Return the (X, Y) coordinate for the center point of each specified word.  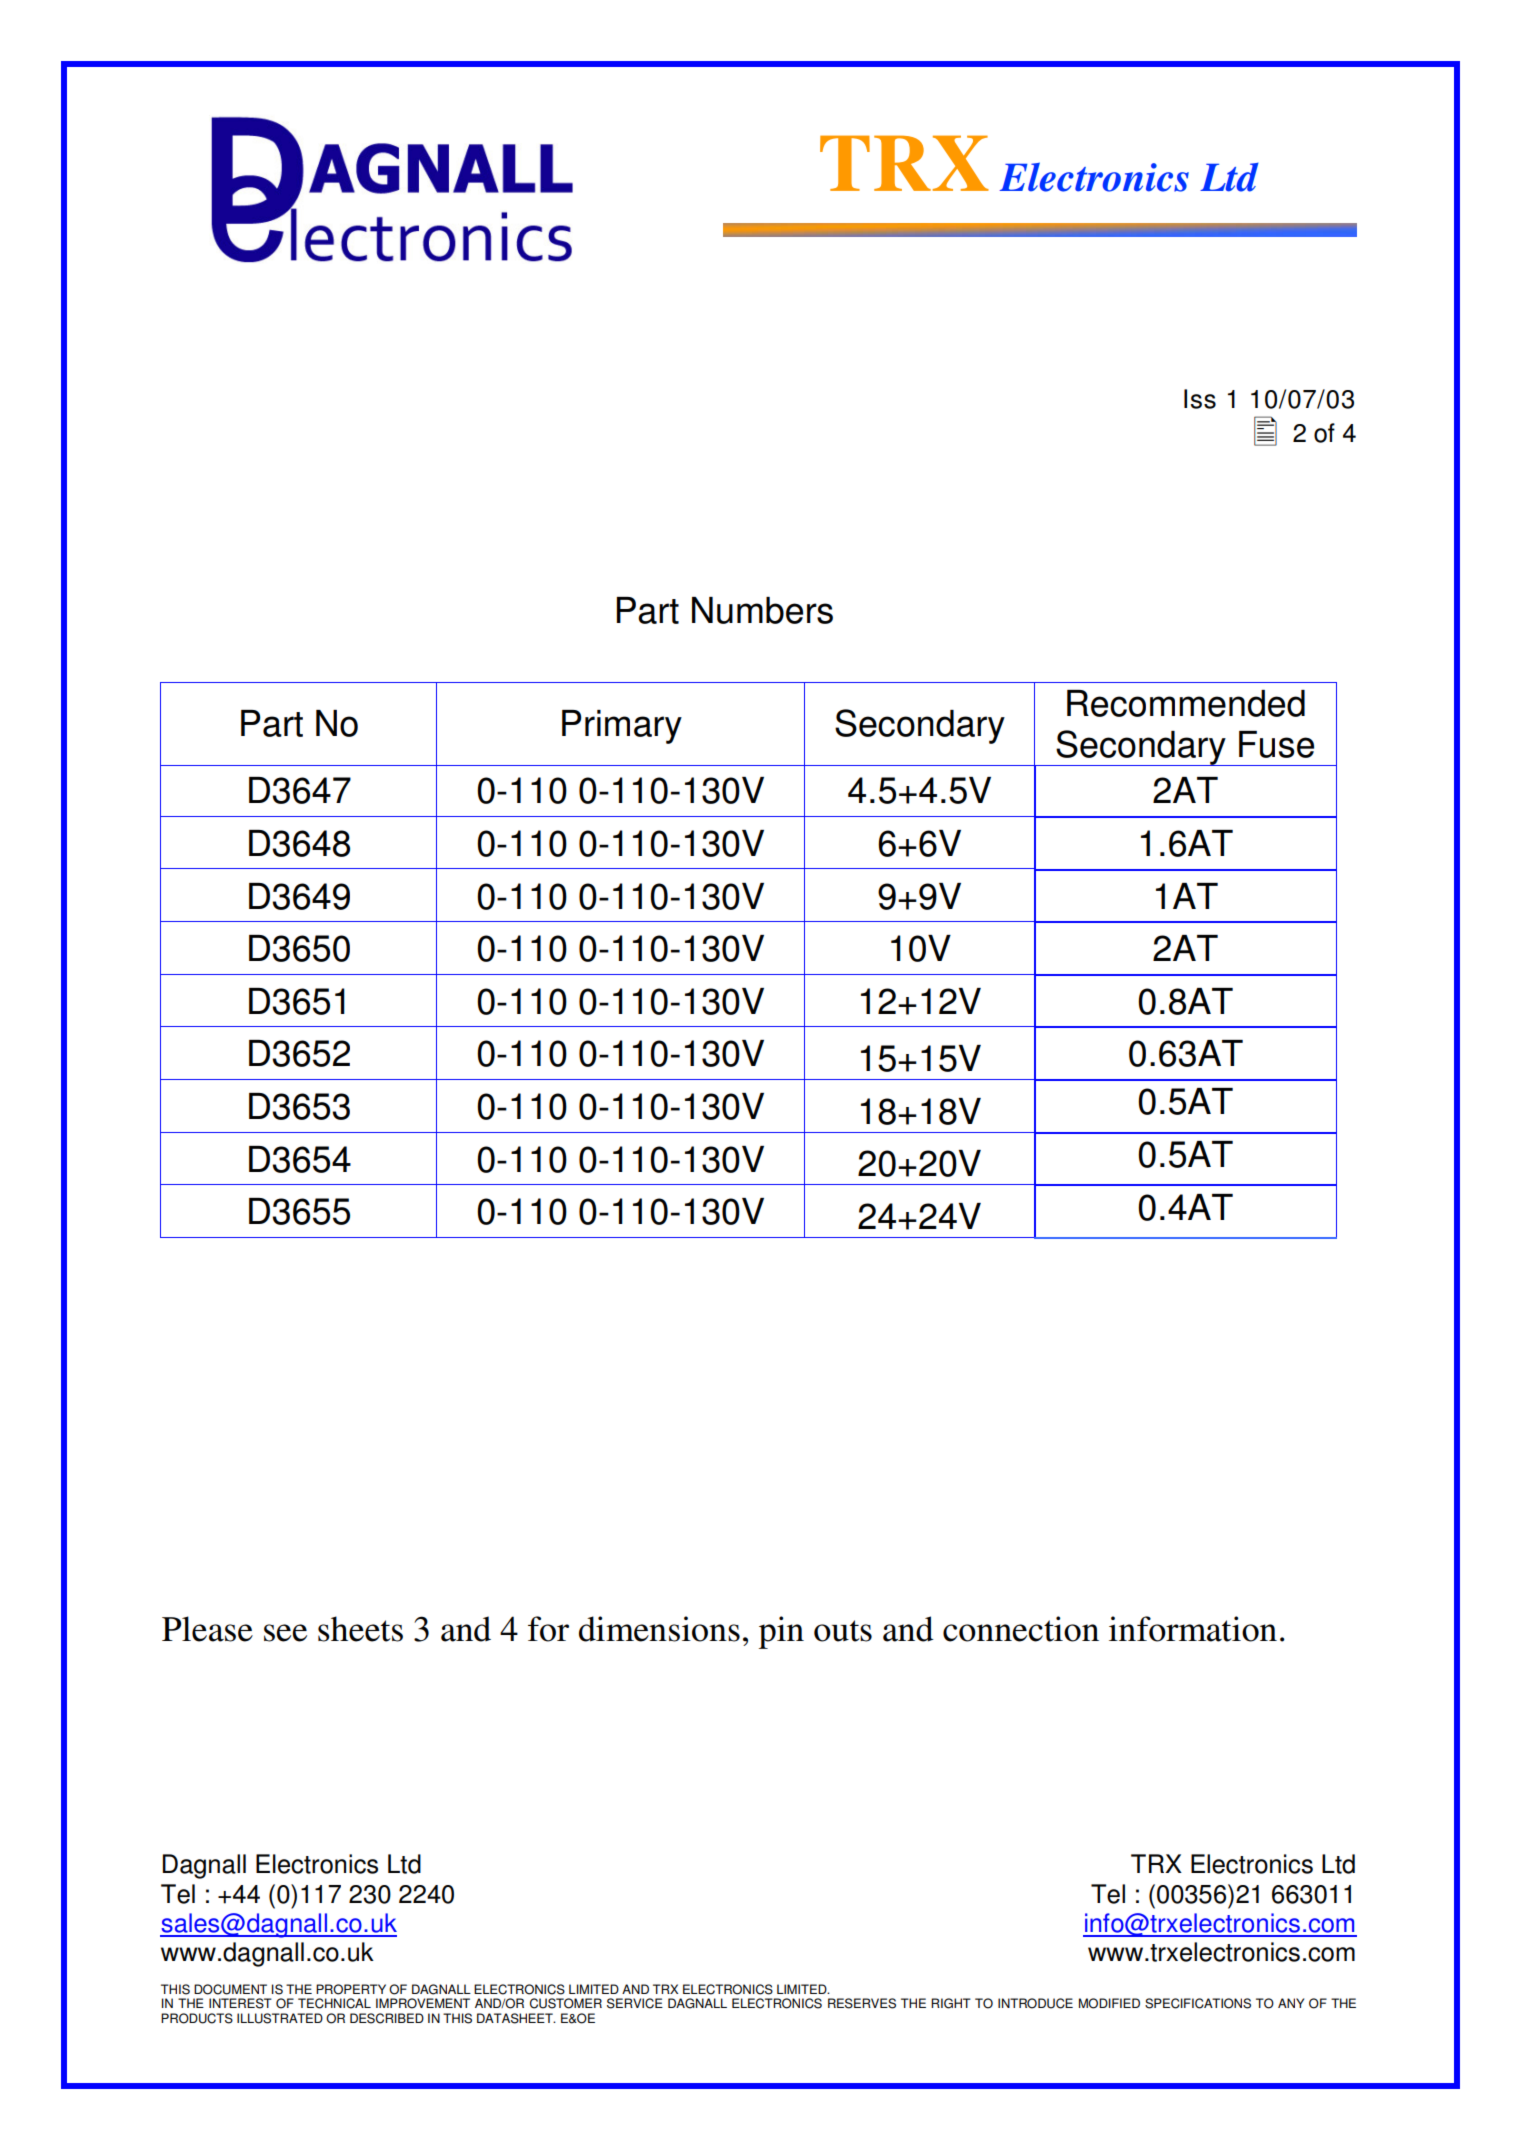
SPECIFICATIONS (1198, 2003)
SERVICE (635, 2003)
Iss (1200, 399)
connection (1021, 1629)
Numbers (762, 610)
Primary (622, 727)
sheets (360, 1629)
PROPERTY (351, 1989)
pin (781, 1632)
